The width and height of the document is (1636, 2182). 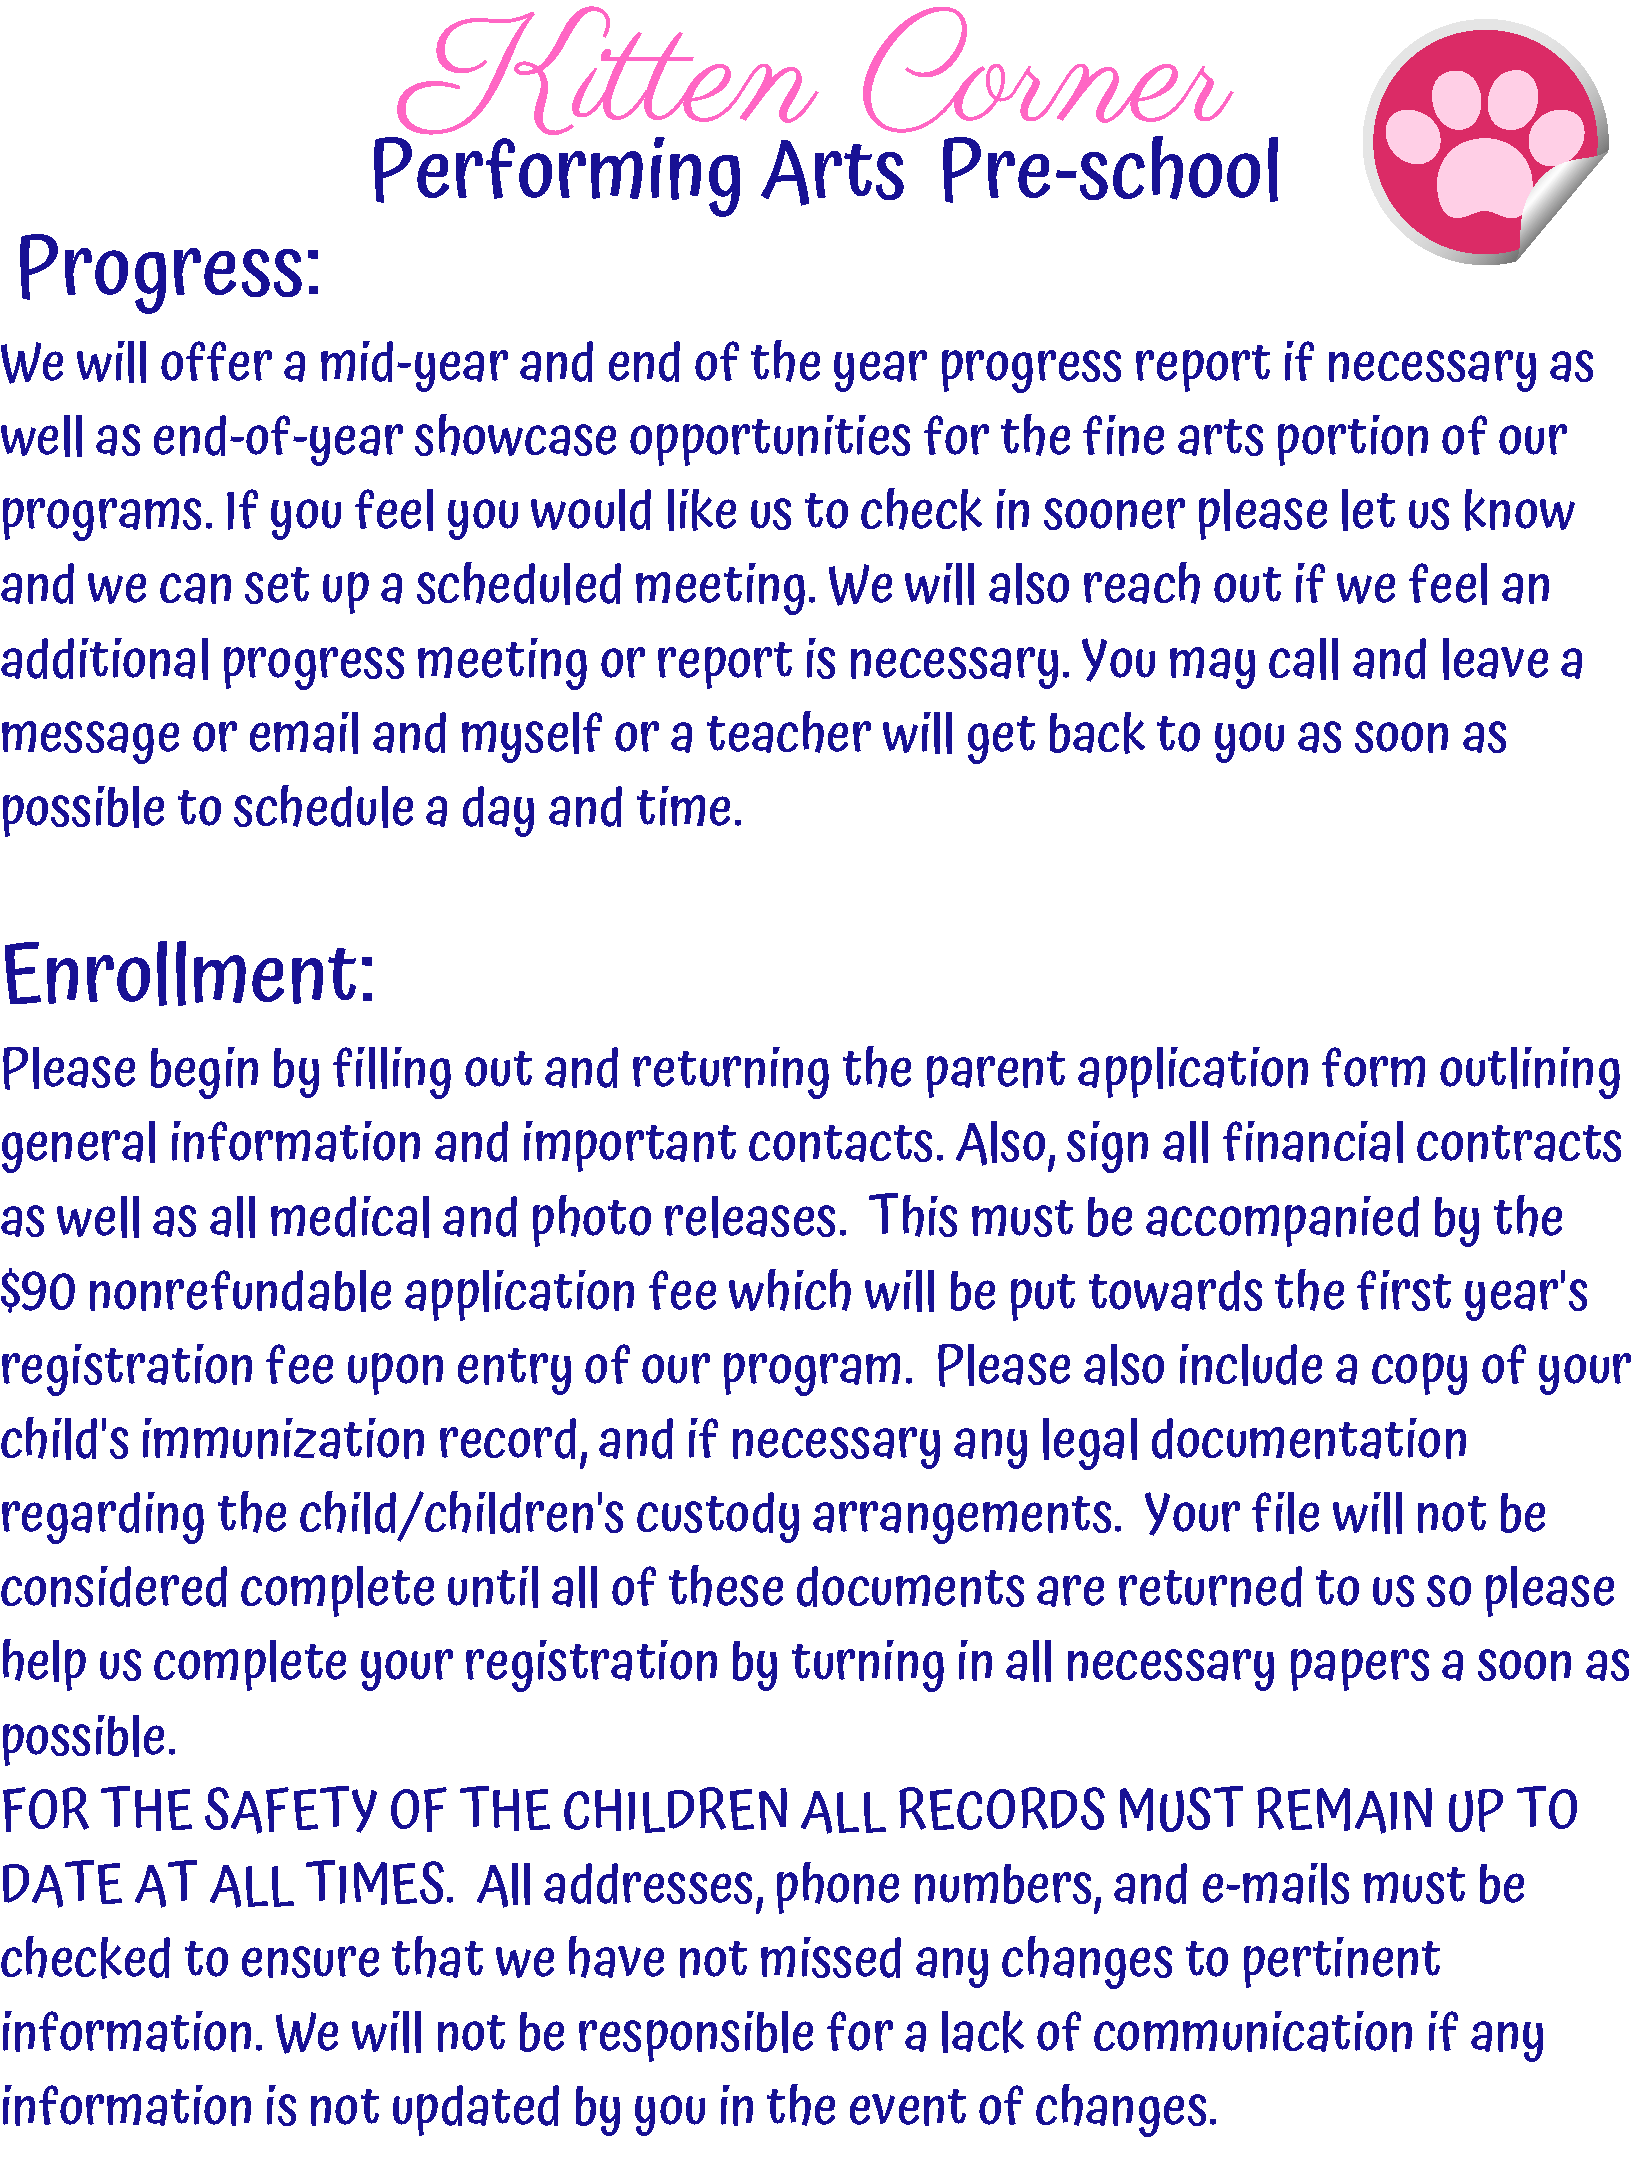 I want to click on teacher, so click(x=789, y=732).
